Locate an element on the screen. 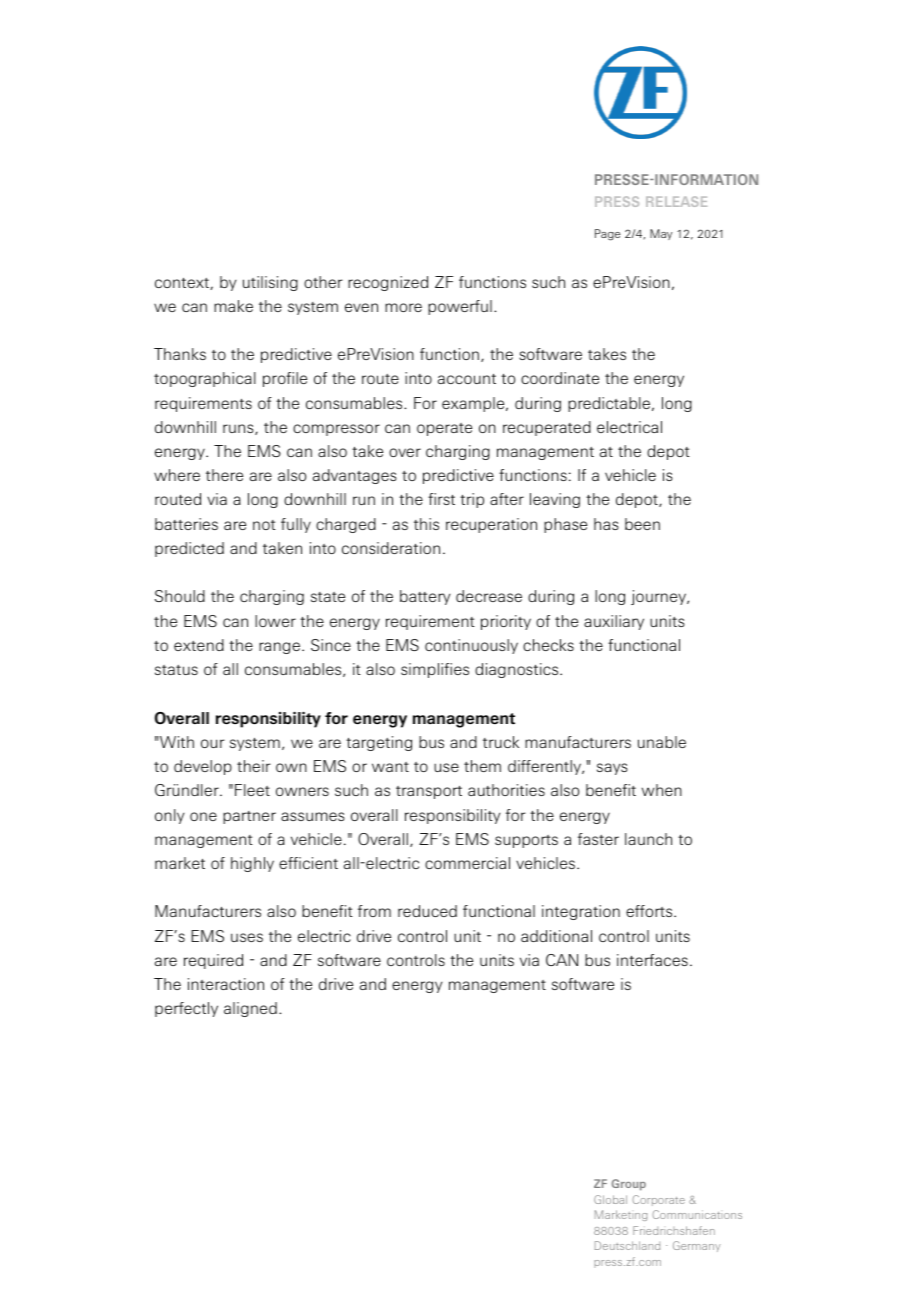  aligned is located at coordinates (250, 1009).
